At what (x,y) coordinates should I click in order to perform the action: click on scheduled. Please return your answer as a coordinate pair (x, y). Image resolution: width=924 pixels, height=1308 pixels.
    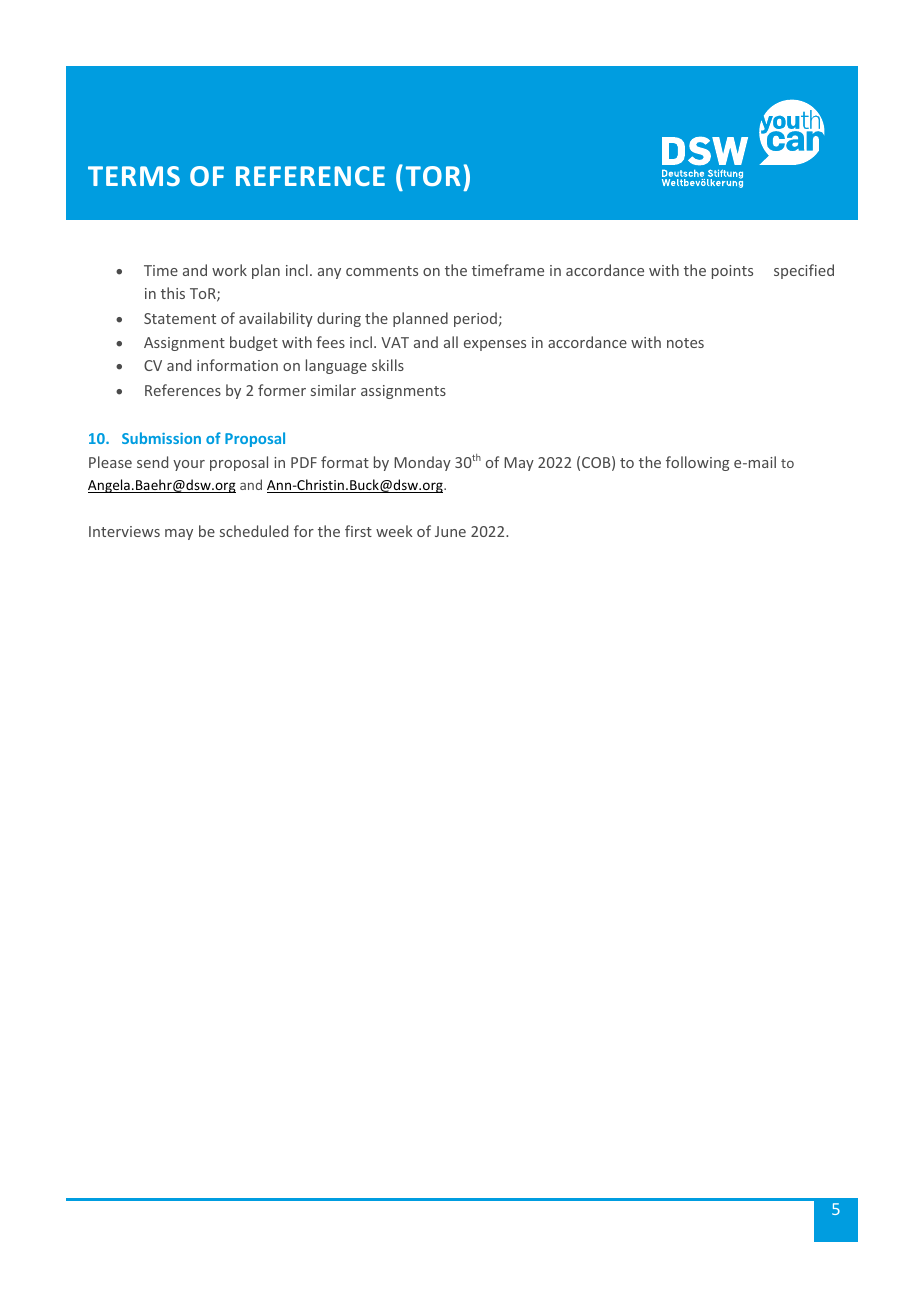
    Looking at the image, I should click on (254, 531).
